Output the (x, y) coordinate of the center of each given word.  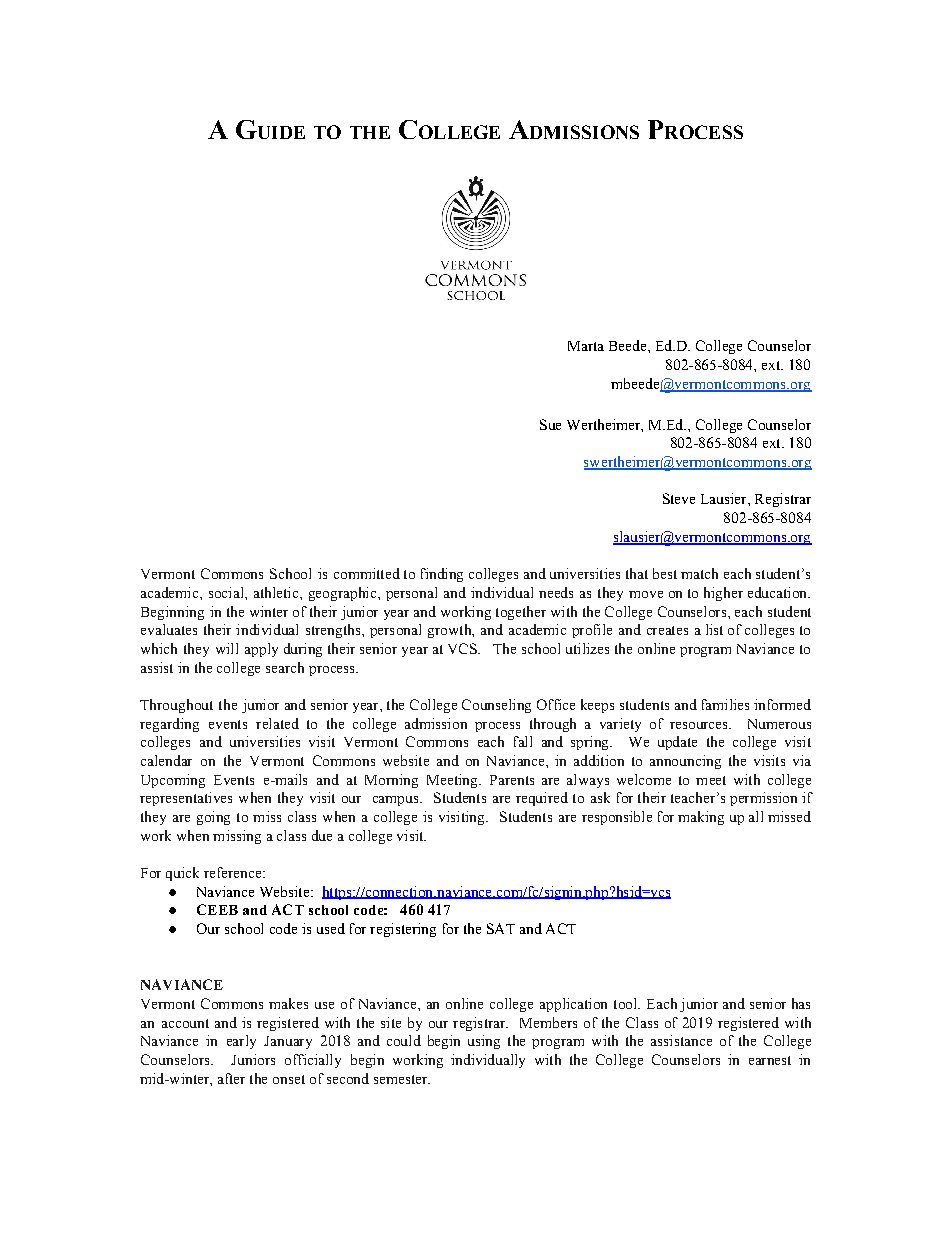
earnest (770, 1060)
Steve (679, 498)
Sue (550, 424)
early (241, 1042)
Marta (586, 346)
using (484, 1042)
